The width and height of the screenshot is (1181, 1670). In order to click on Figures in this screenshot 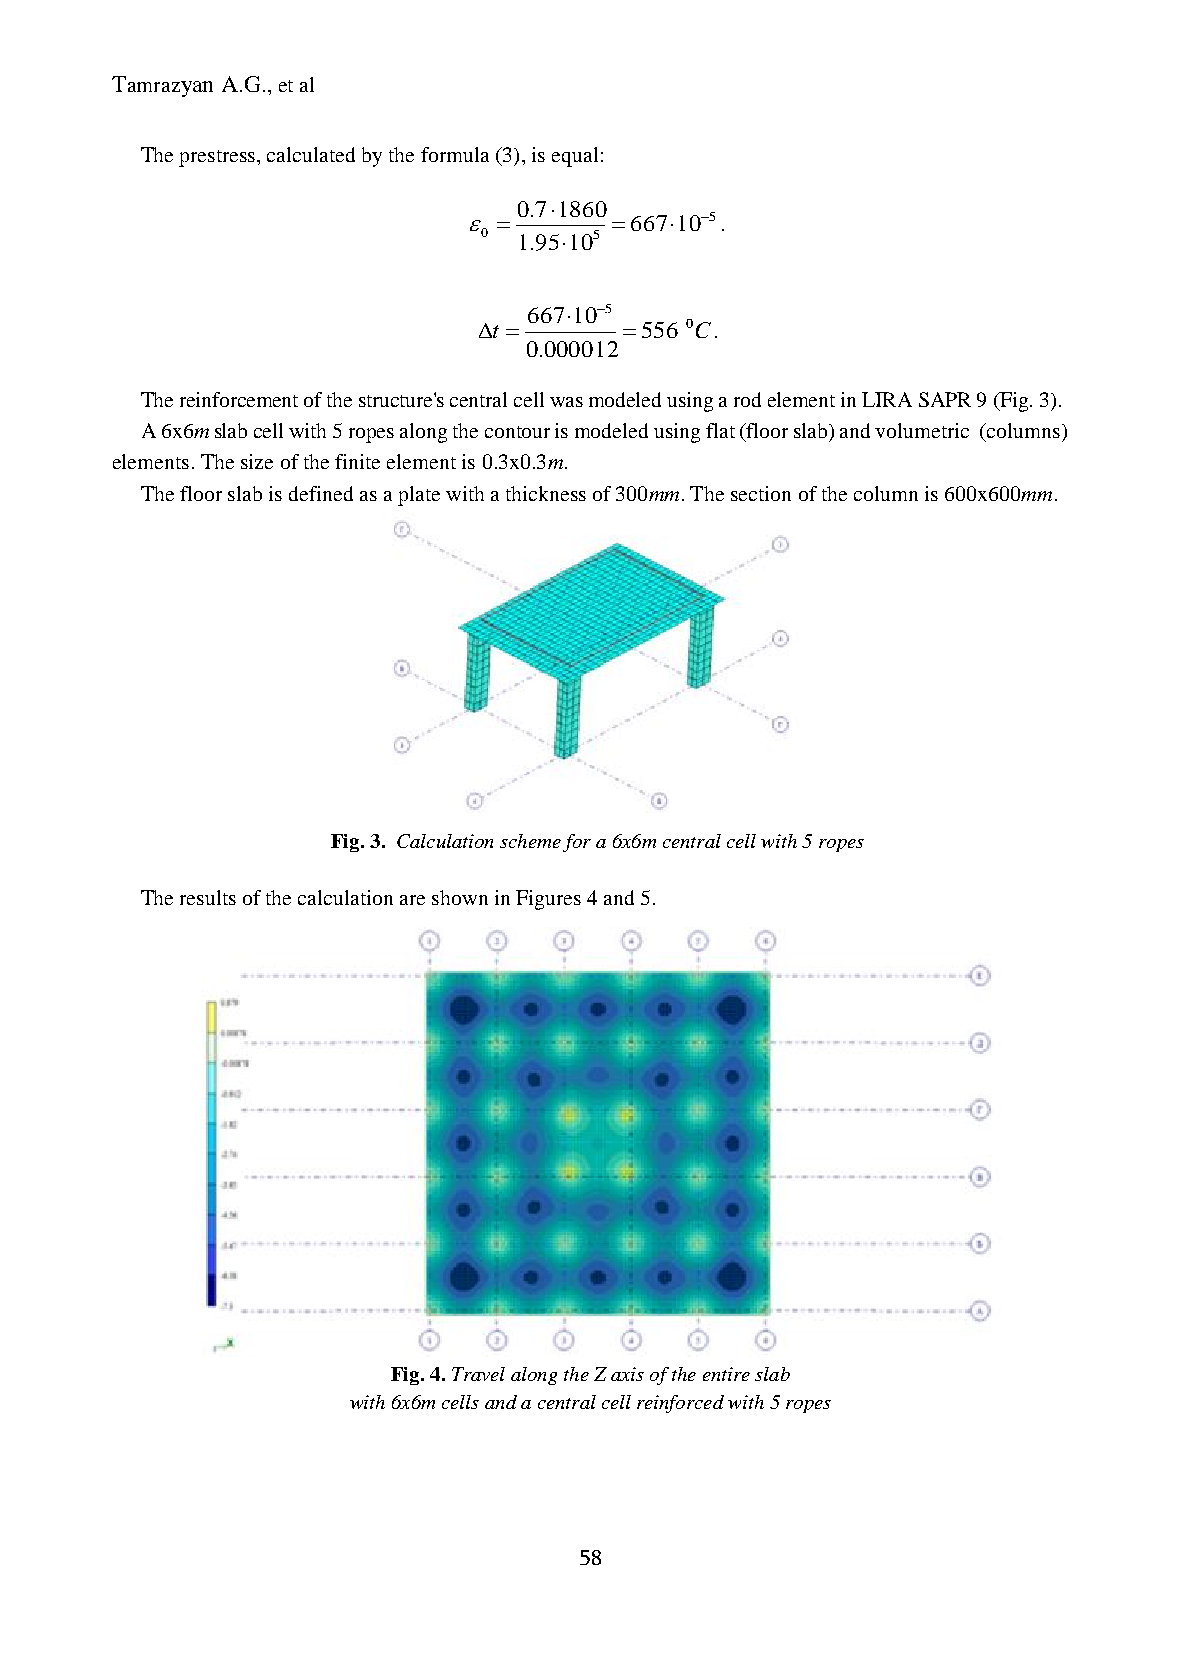, I will do `click(548, 900)`.
